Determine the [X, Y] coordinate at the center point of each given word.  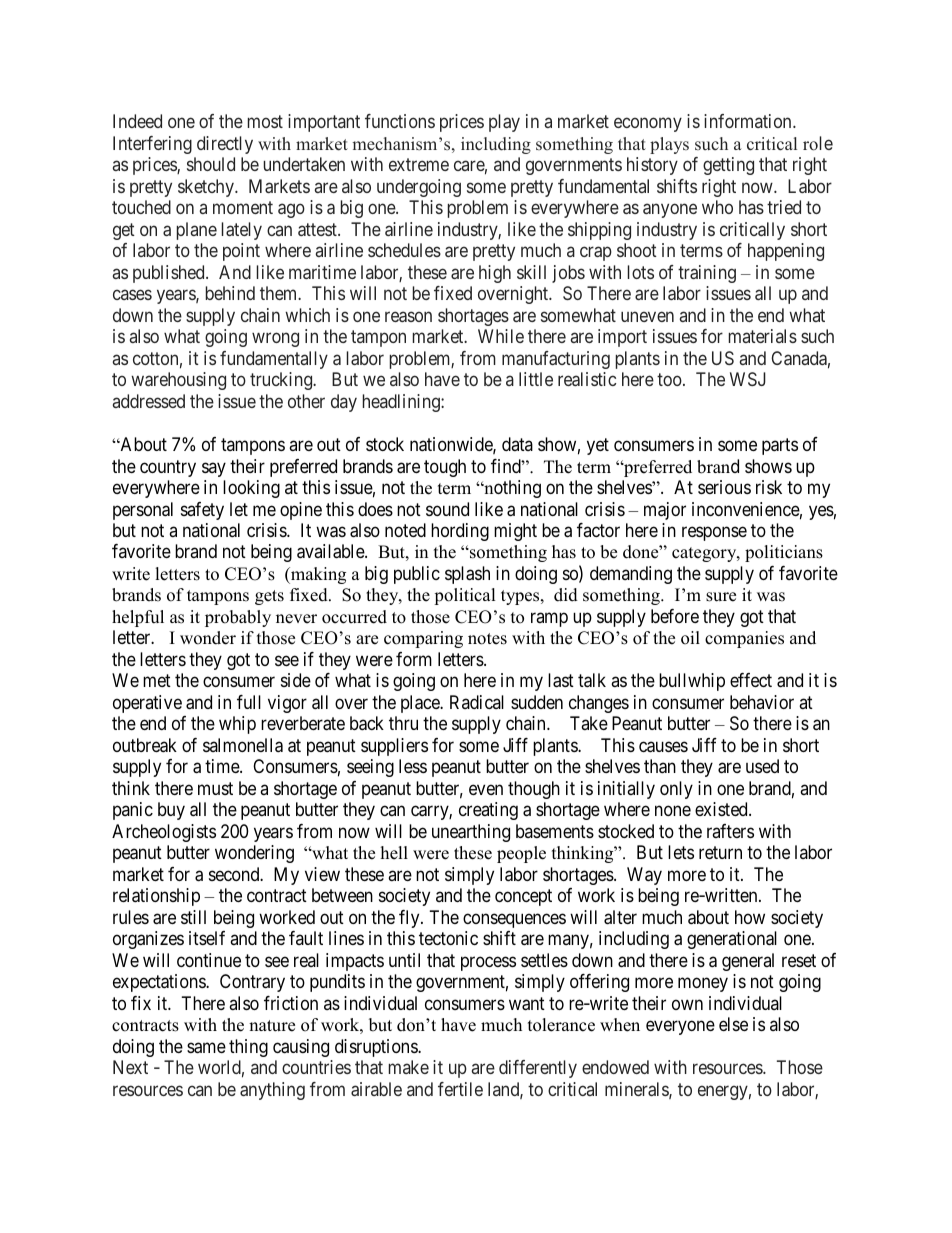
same [206, 1048]
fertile [460, 1089]
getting [728, 166]
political [465, 596]
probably [238, 618]
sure [721, 597]
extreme [419, 165]
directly [225, 145]
